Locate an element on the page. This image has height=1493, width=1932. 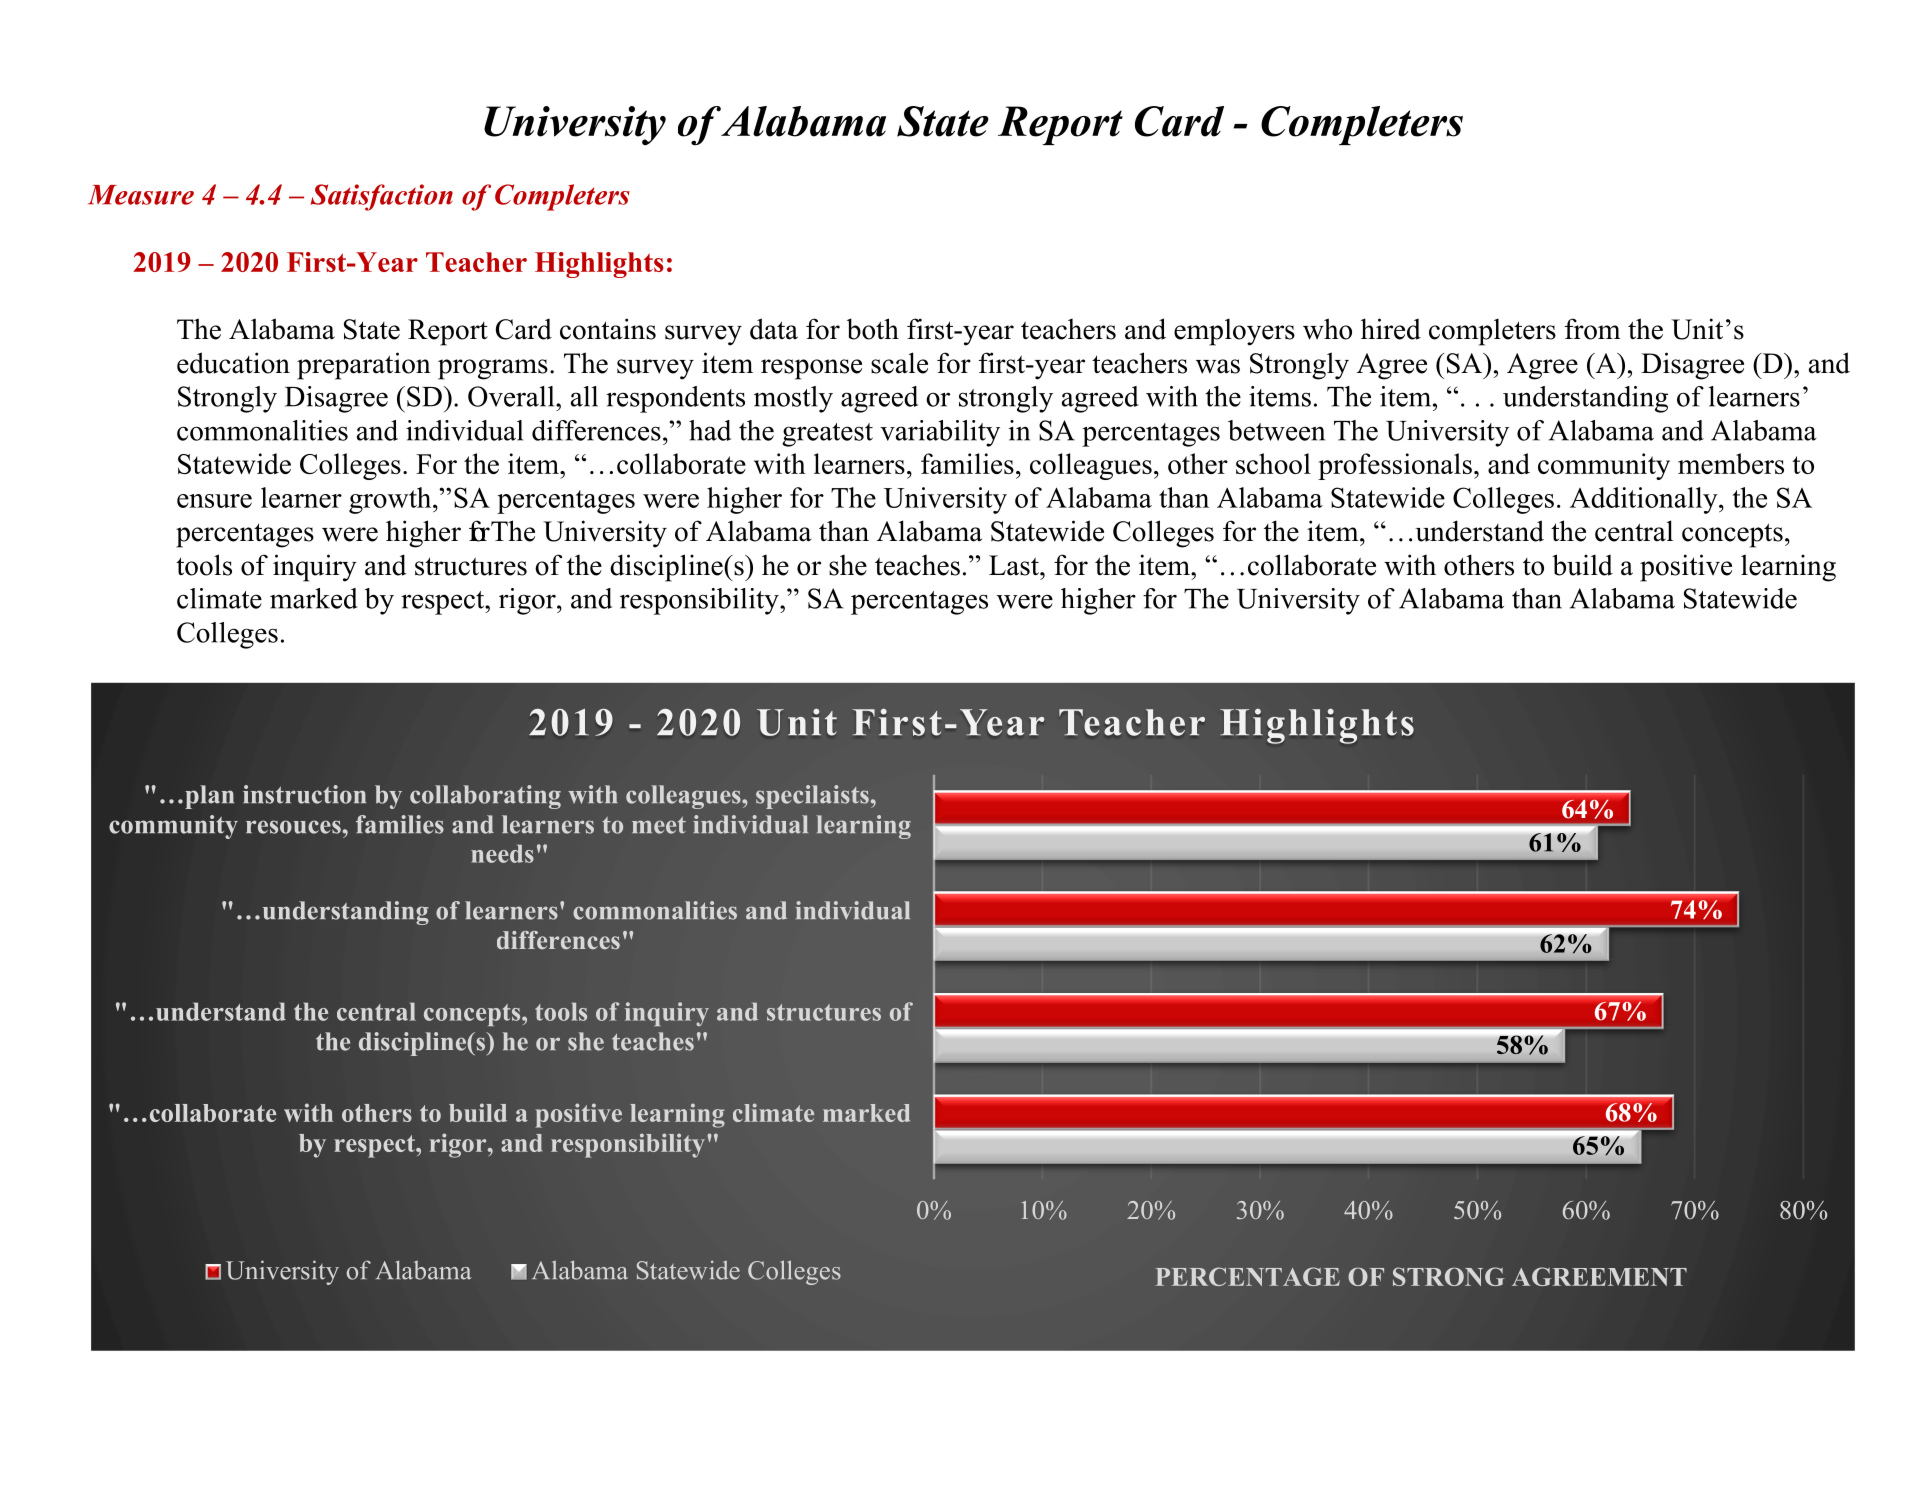
both is located at coordinates (873, 329).
